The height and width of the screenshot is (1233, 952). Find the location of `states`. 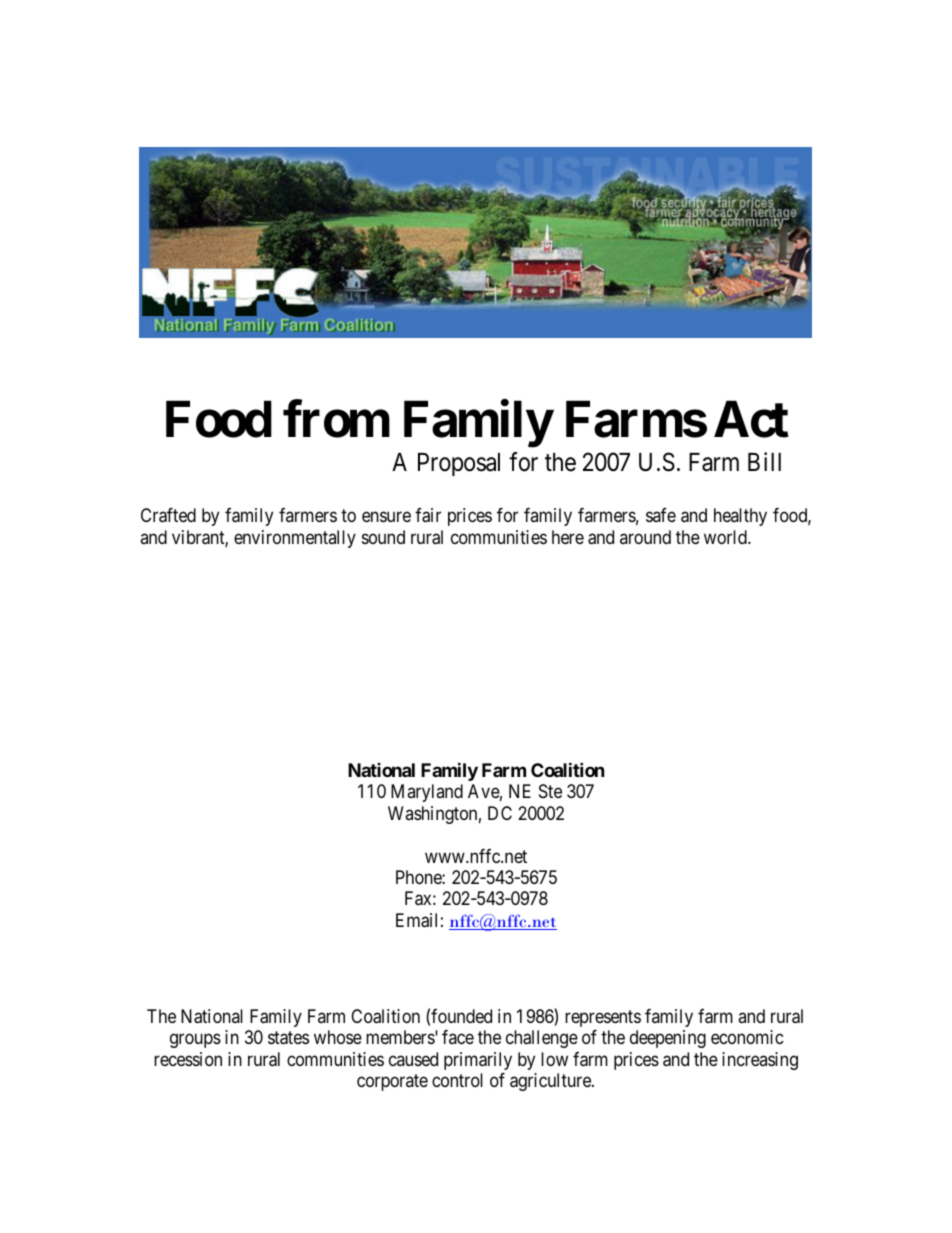

states is located at coordinates (288, 1038).
